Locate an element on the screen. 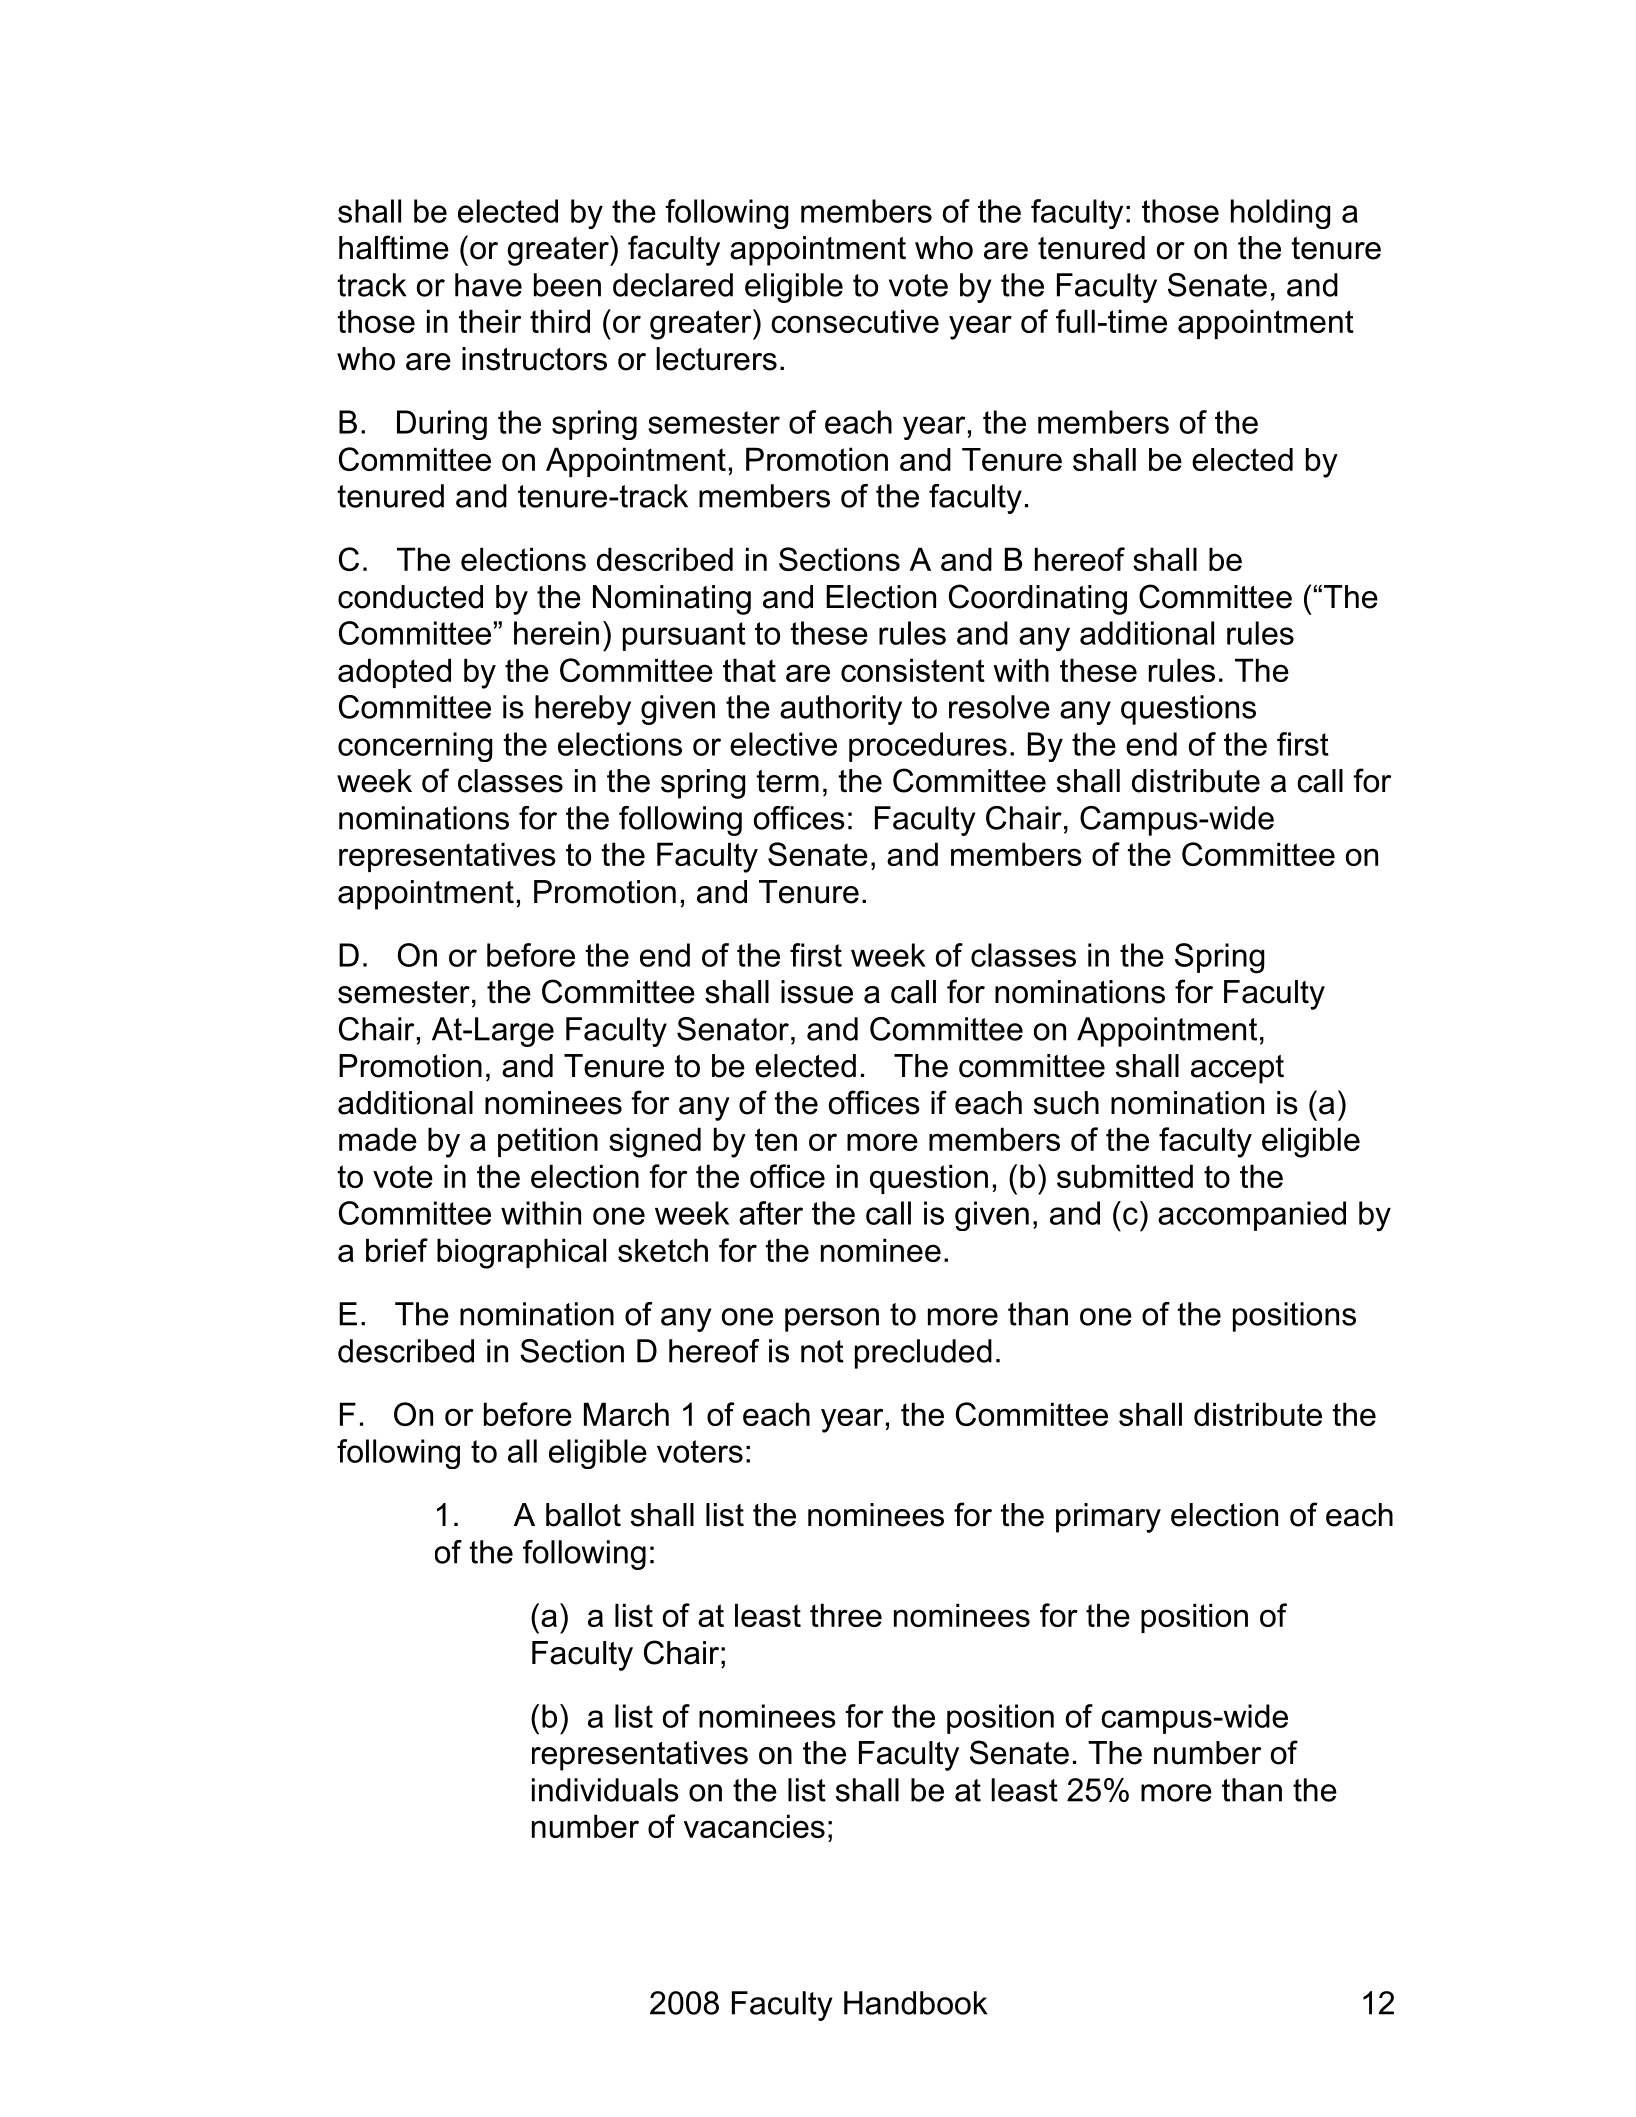 The height and width of the screenshot is (2117, 1636). holding is located at coordinates (1280, 214).
